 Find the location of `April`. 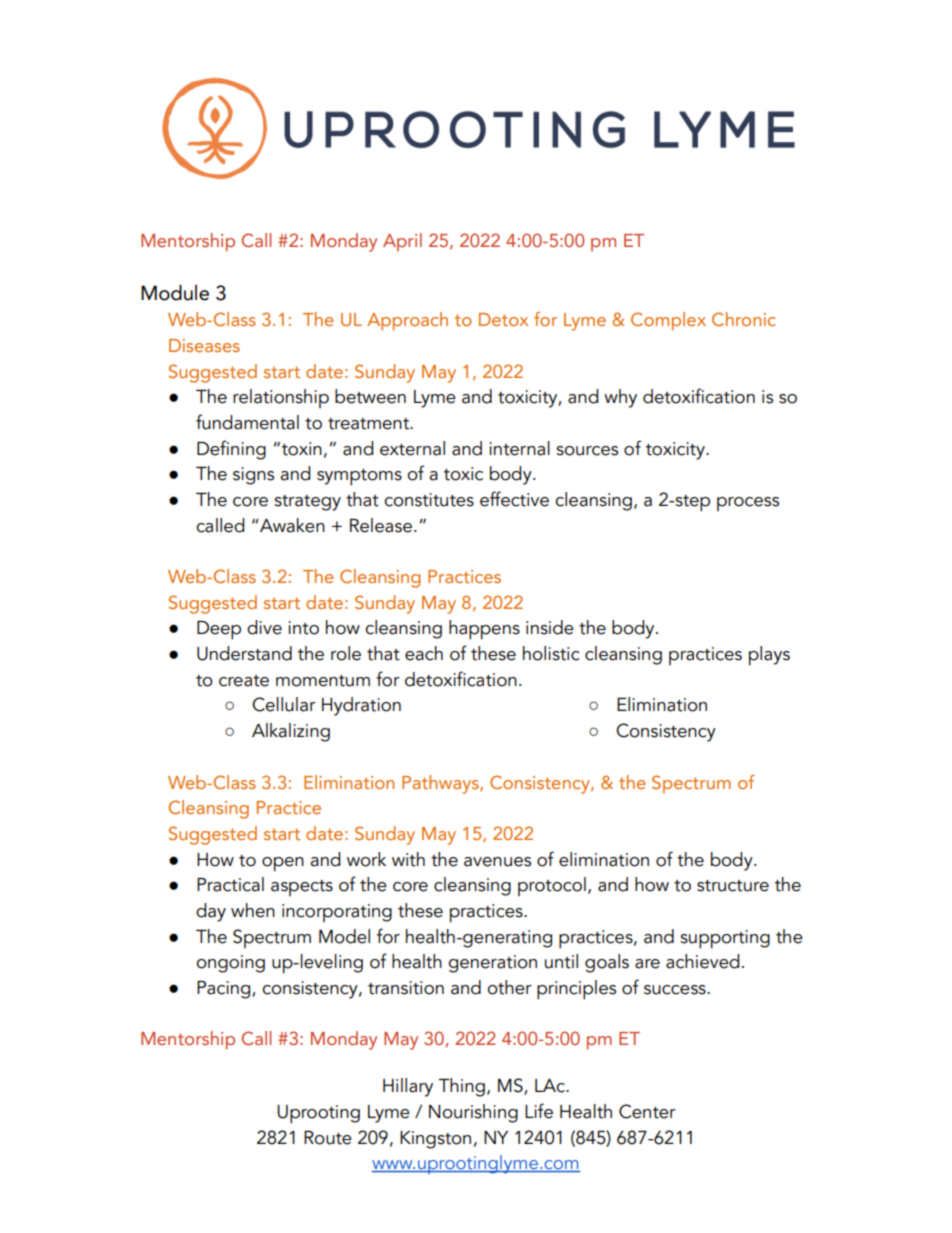

April is located at coordinates (402, 242).
